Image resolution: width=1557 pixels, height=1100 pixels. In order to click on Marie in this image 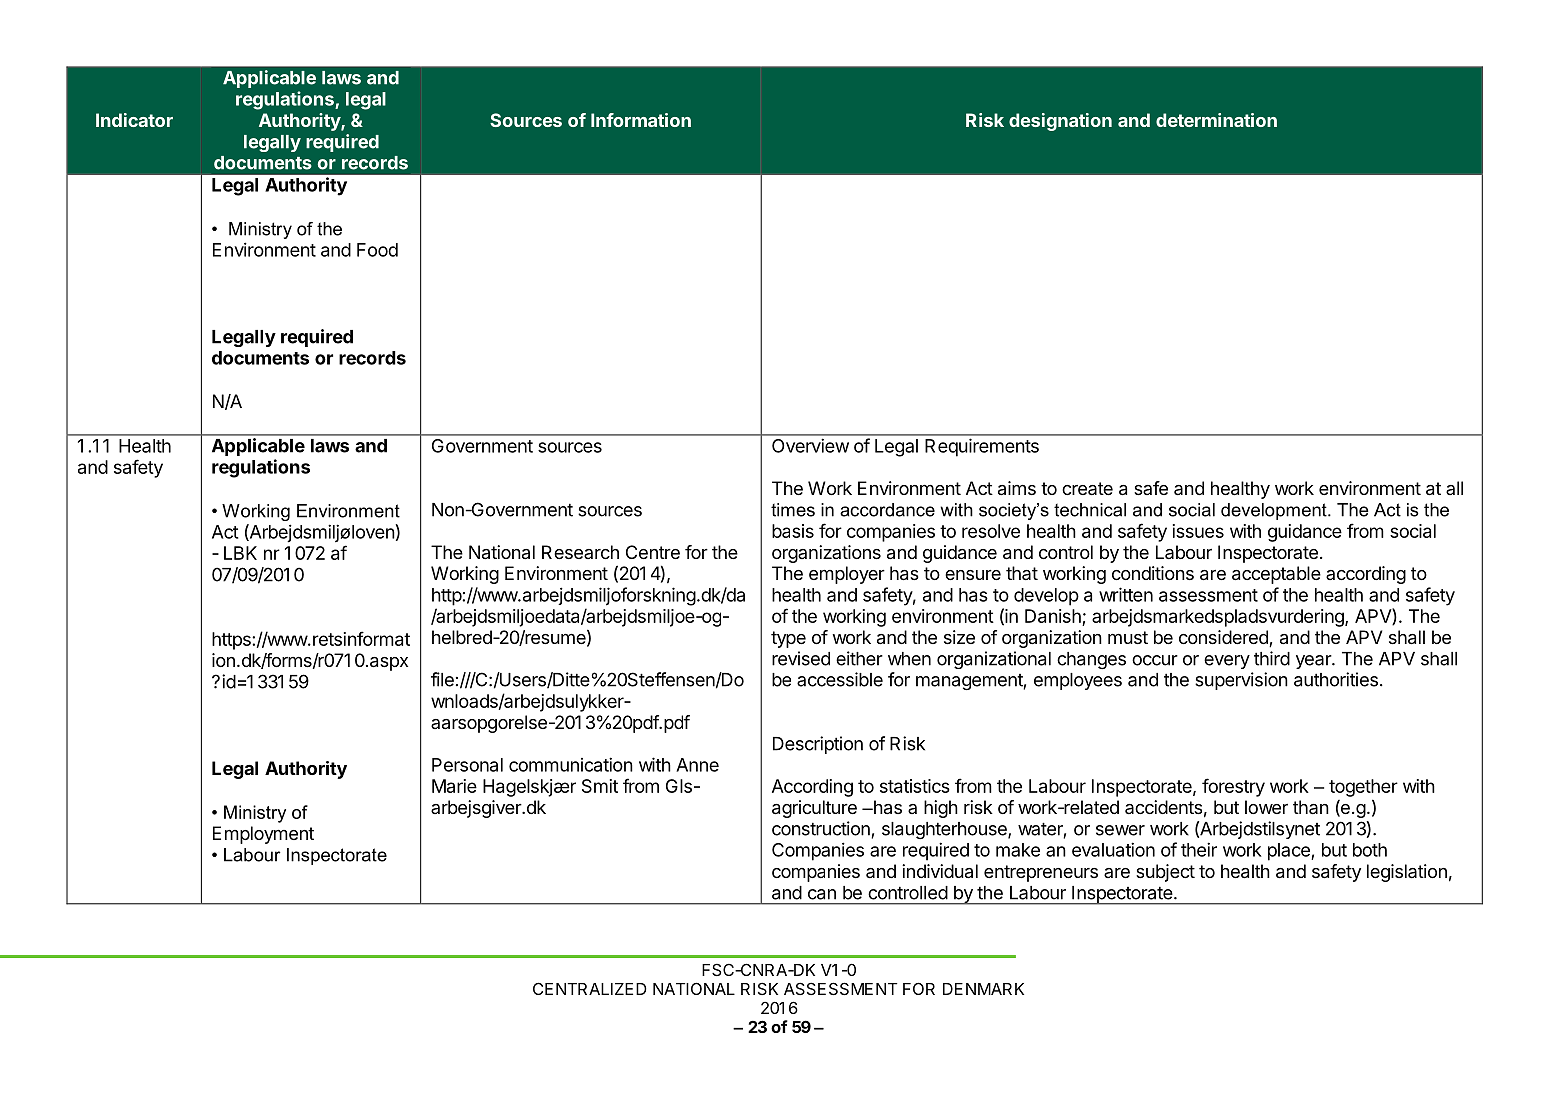, I will do `click(454, 786)`.
